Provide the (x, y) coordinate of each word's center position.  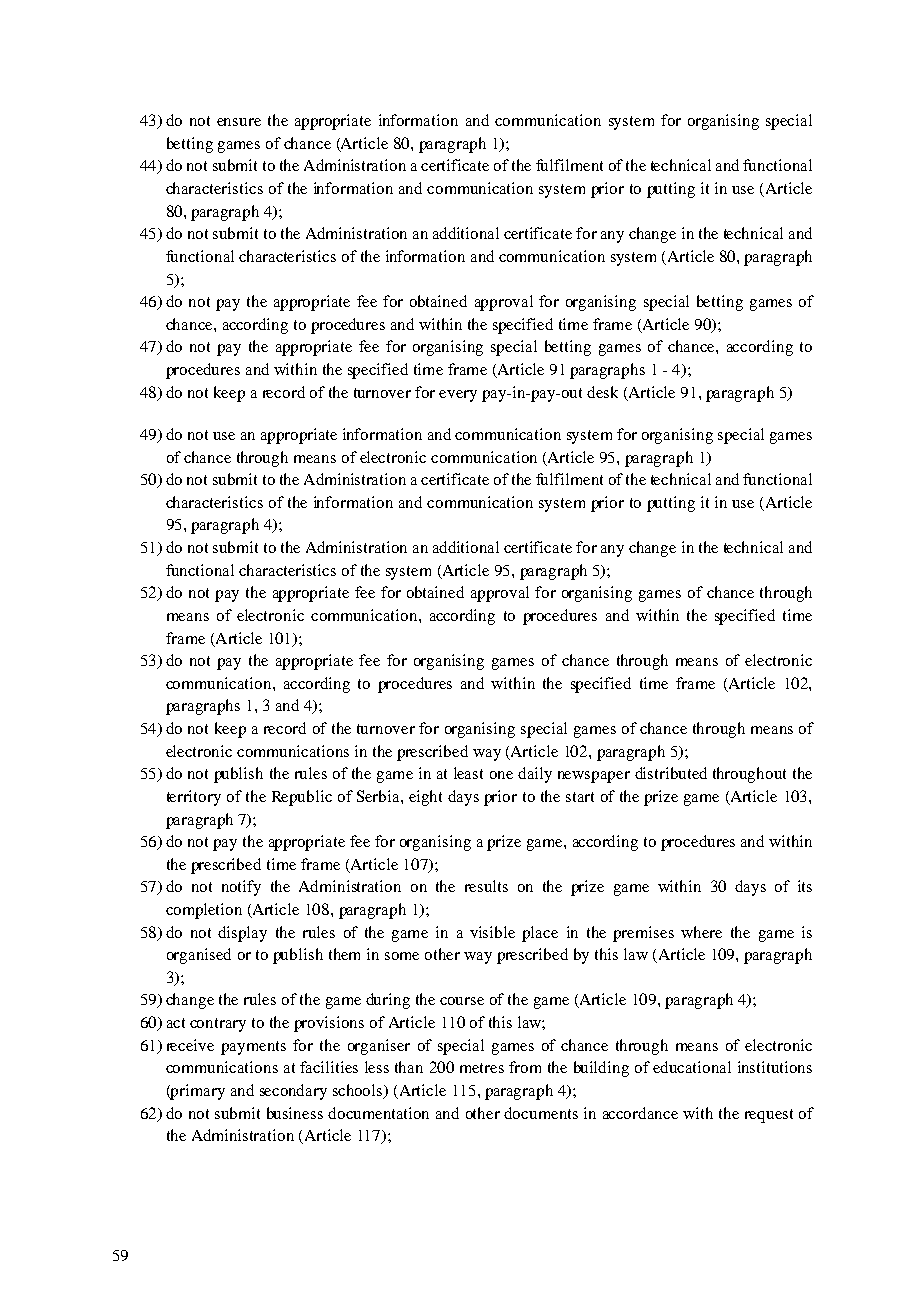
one (501, 775)
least (468, 773)
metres (482, 1068)
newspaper (594, 777)
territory (194, 798)
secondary (293, 1092)
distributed (671, 773)
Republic (302, 798)
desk (602, 392)
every (458, 396)
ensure (239, 122)
